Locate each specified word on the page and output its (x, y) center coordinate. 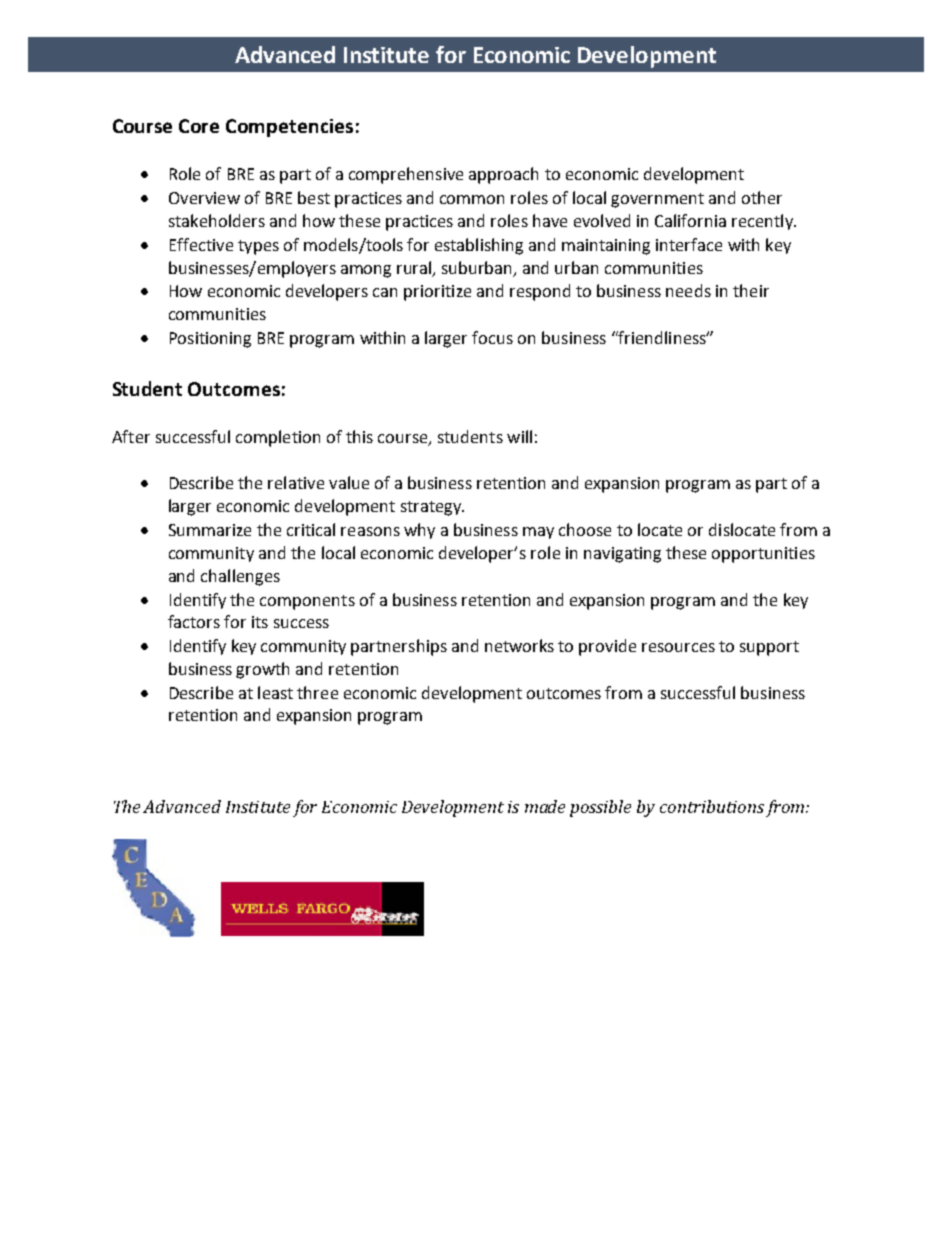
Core (199, 126)
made (545, 806)
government (657, 200)
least (275, 692)
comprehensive (406, 175)
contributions (712, 806)
